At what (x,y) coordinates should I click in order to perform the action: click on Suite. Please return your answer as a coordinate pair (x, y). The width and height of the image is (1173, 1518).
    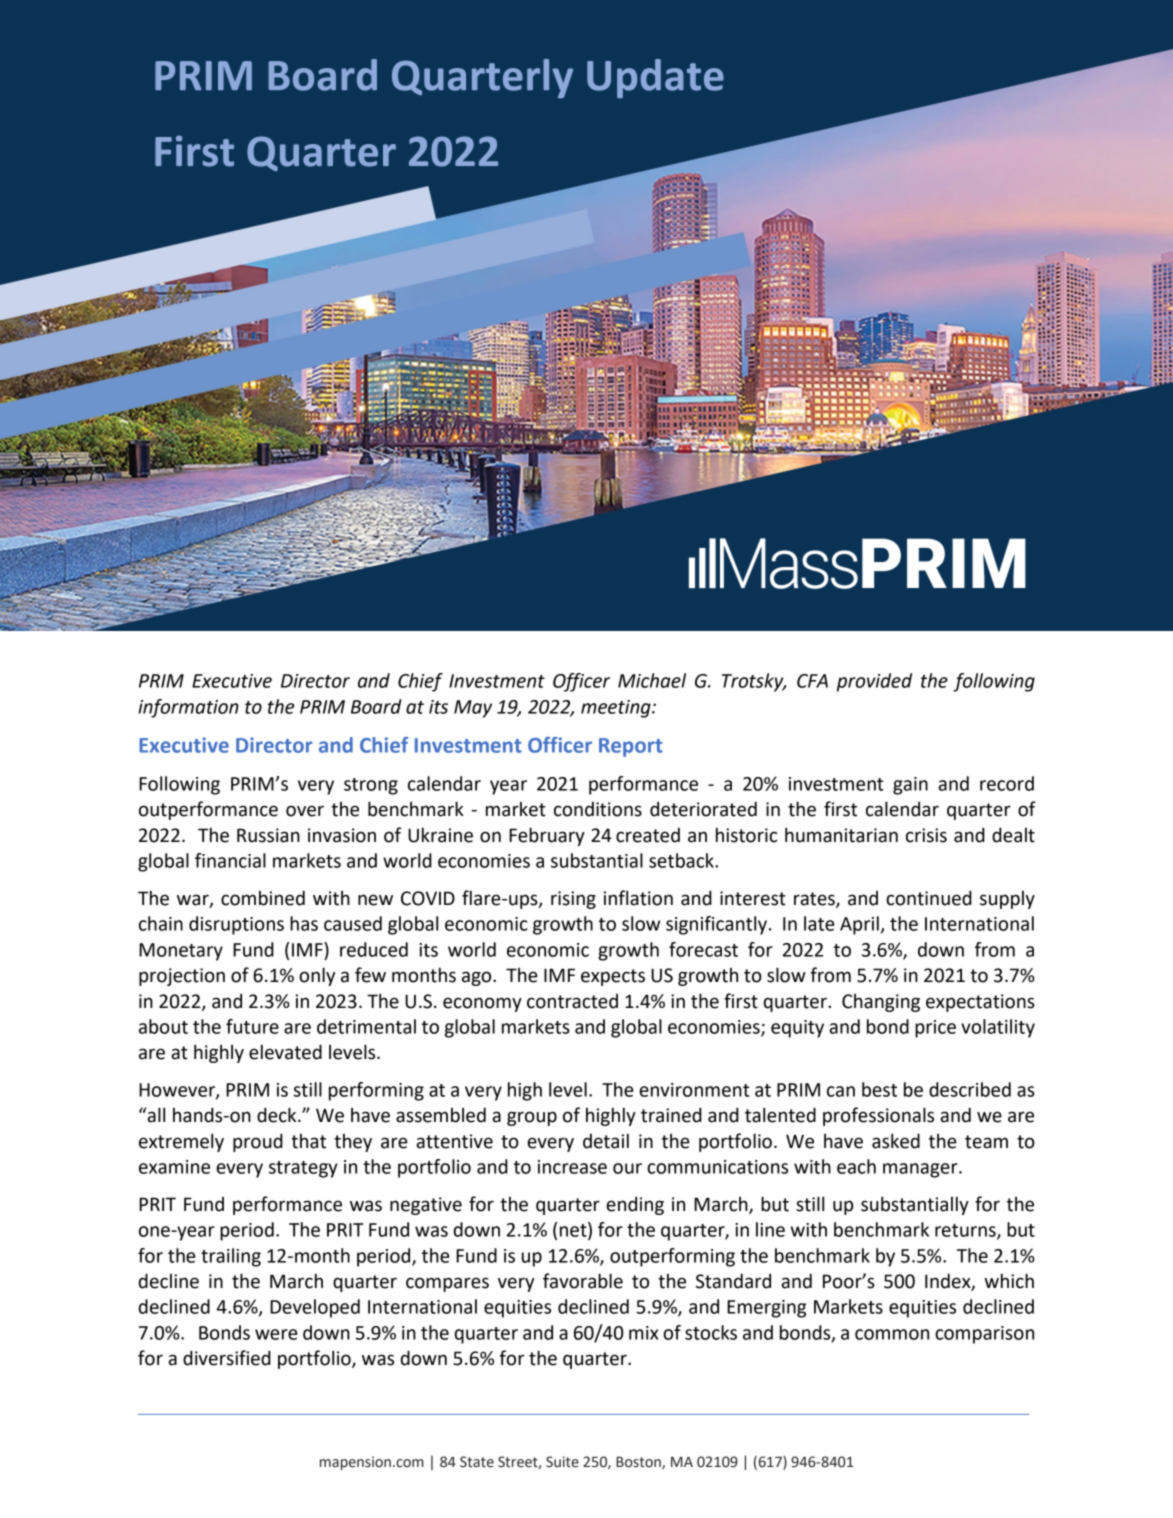
    Looking at the image, I should click on (562, 1462).
